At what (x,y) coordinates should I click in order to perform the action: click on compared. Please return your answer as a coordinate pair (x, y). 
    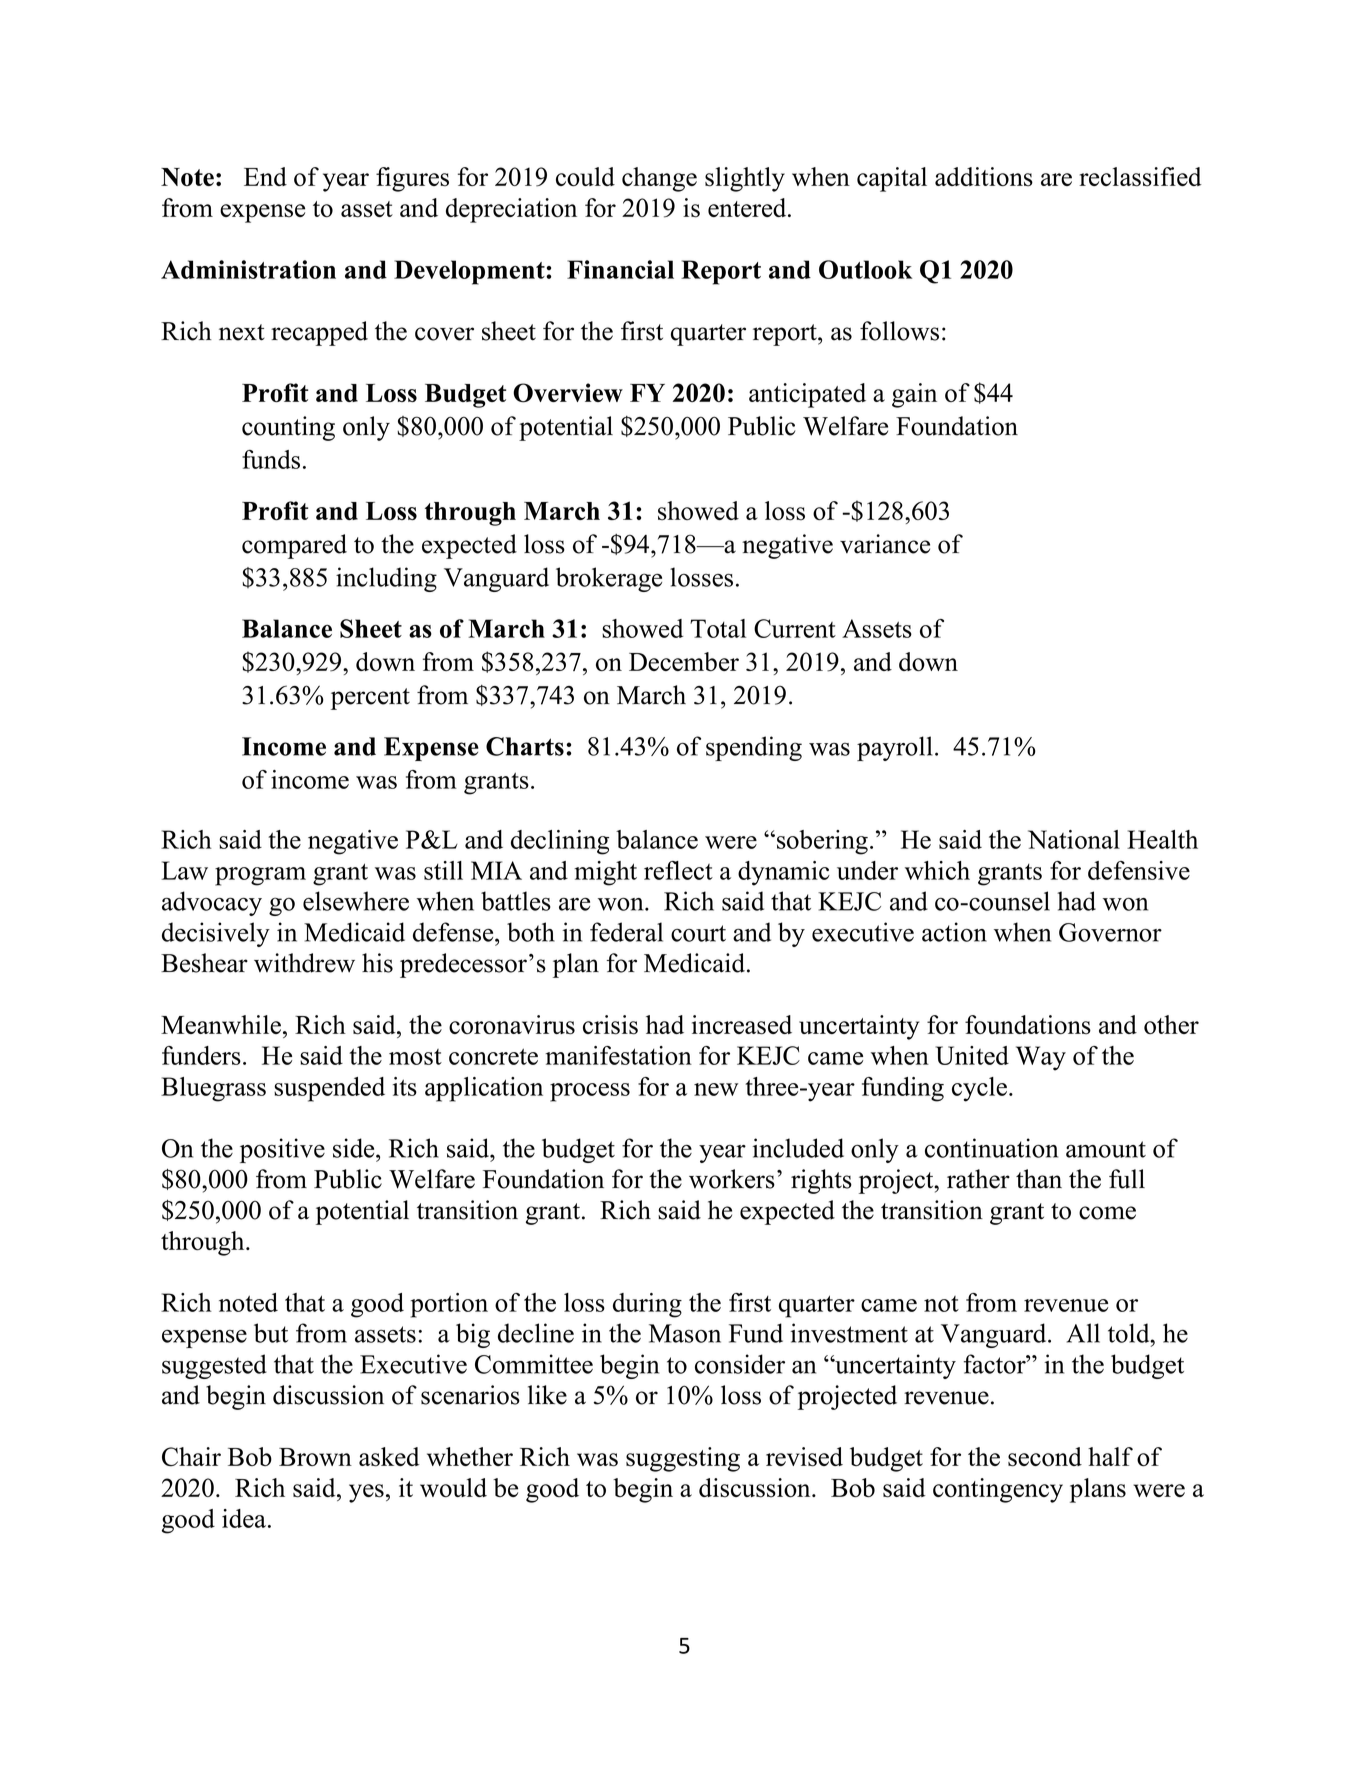
    Looking at the image, I should click on (294, 546).
